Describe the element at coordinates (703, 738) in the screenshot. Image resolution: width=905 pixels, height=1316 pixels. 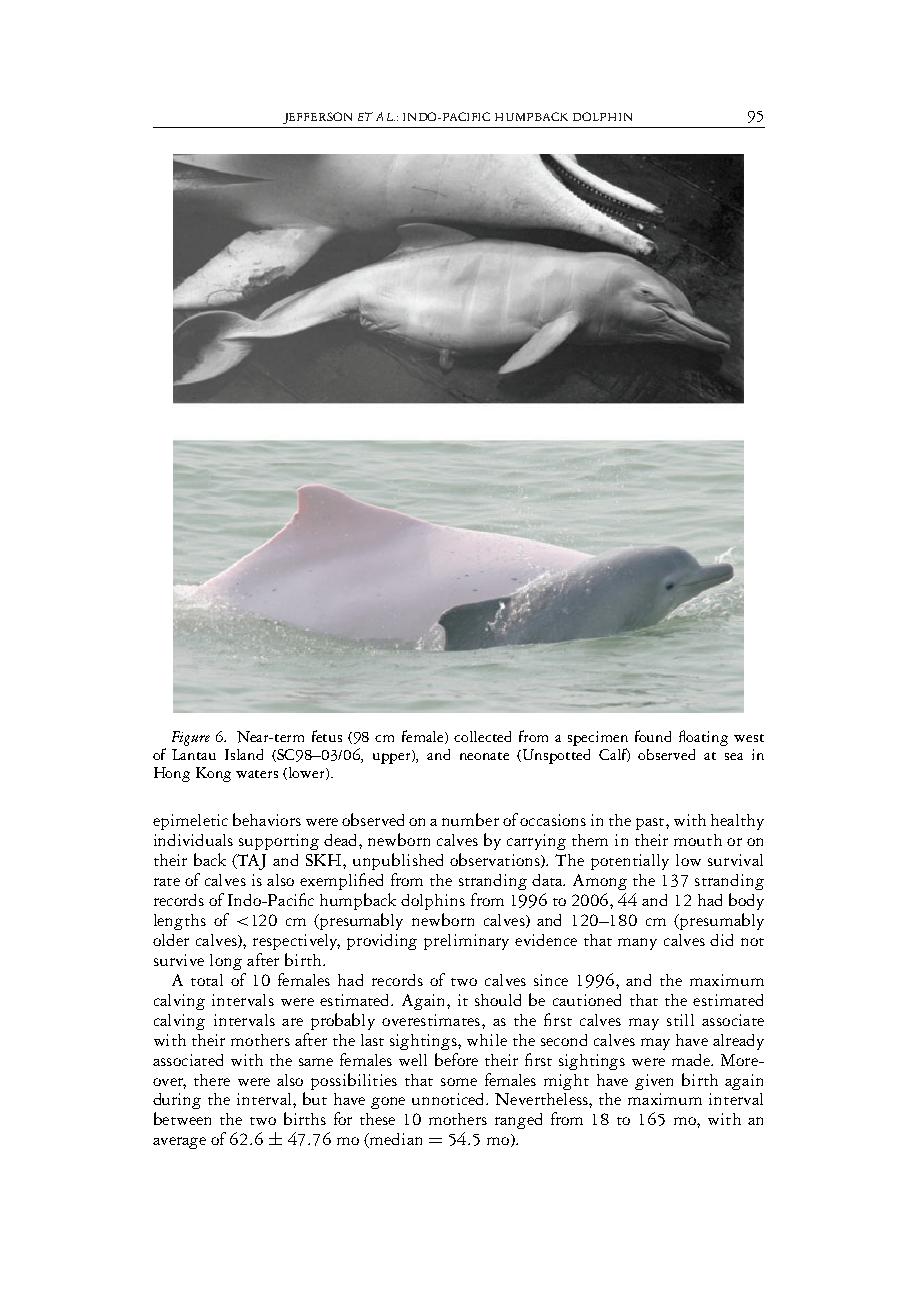
I see `floating` at that location.
